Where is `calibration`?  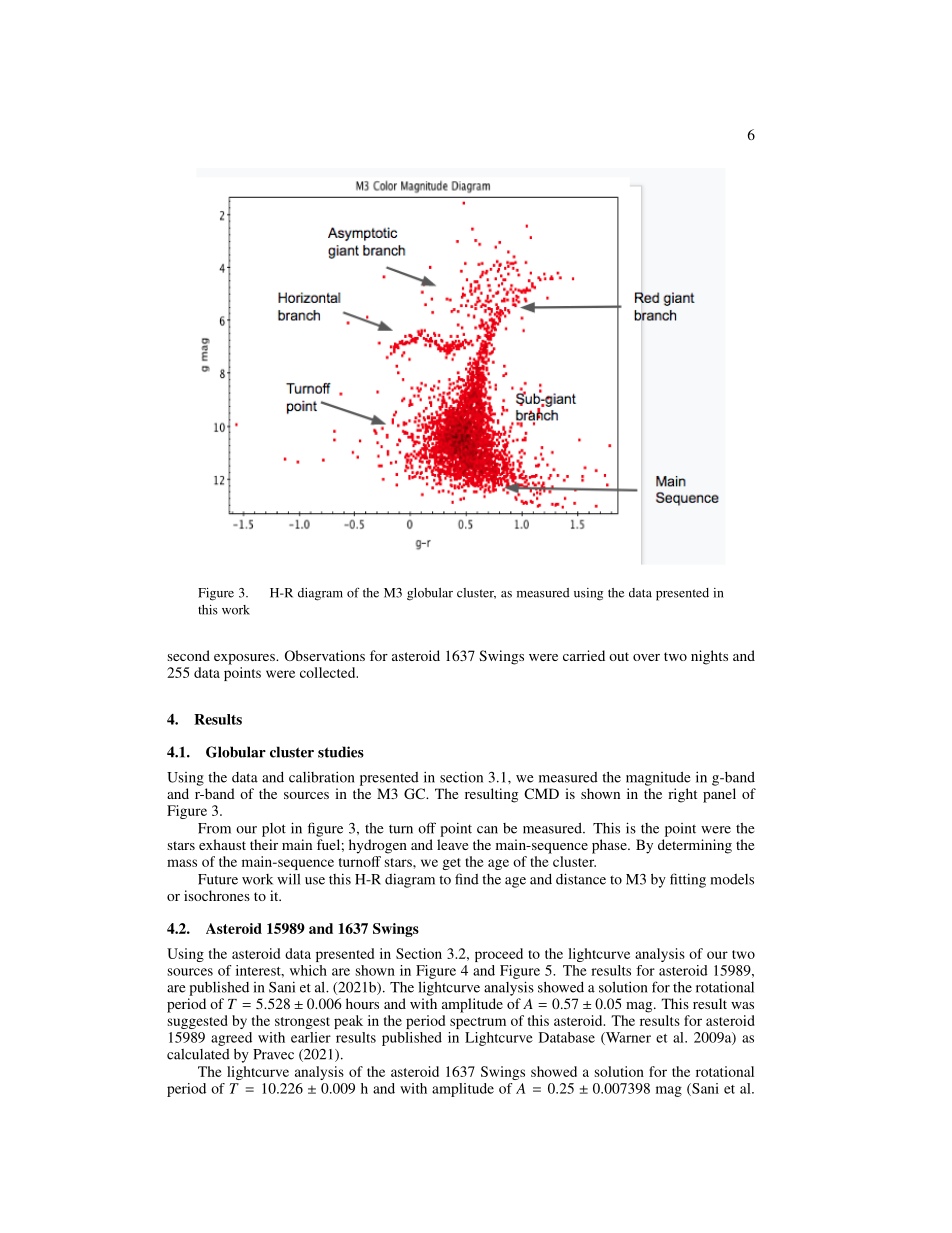 calibration is located at coordinates (321, 777).
